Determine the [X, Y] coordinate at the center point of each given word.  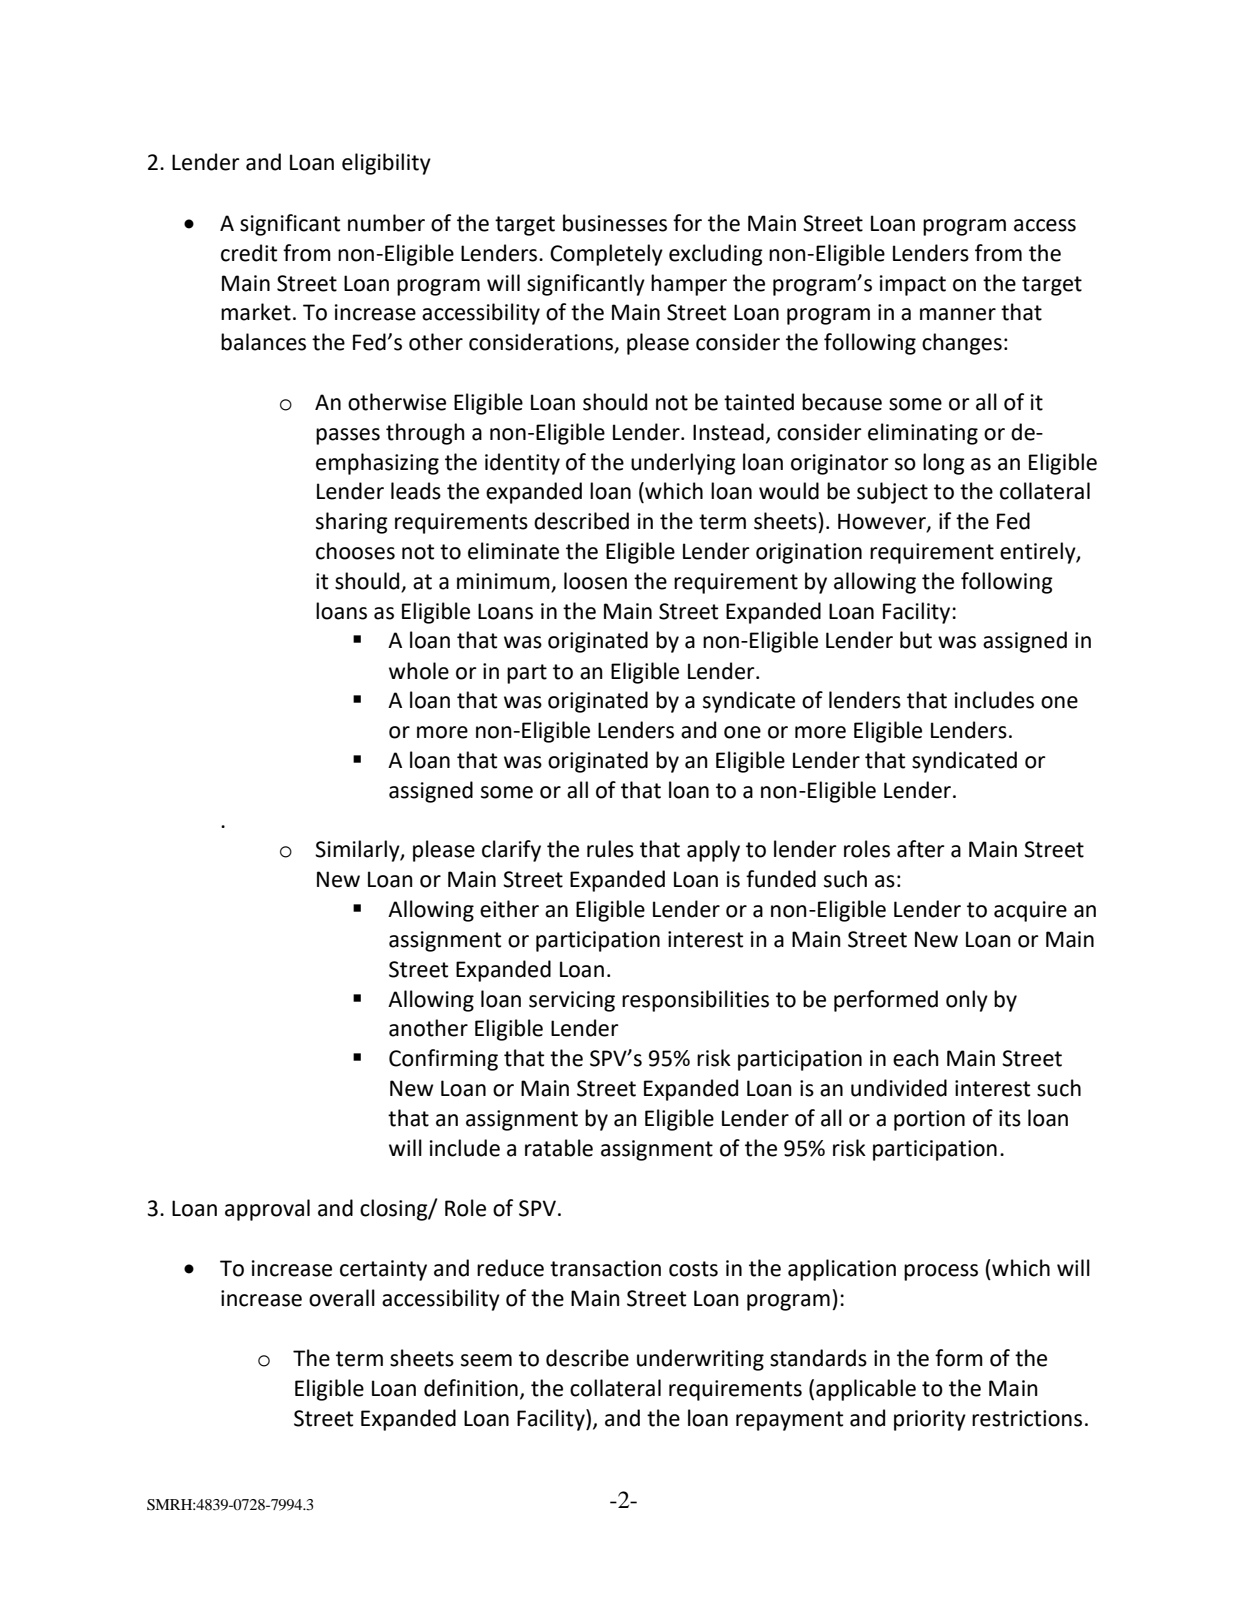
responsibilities [695, 1001]
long [944, 464]
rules [610, 849]
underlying [683, 464]
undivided [899, 1088]
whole [419, 671]
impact [913, 285]
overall [342, 1298]
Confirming [443, 1060]
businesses [615, 223]
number [386, 223]
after [921, 849]
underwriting [700, 1360]
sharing [352, 523]
